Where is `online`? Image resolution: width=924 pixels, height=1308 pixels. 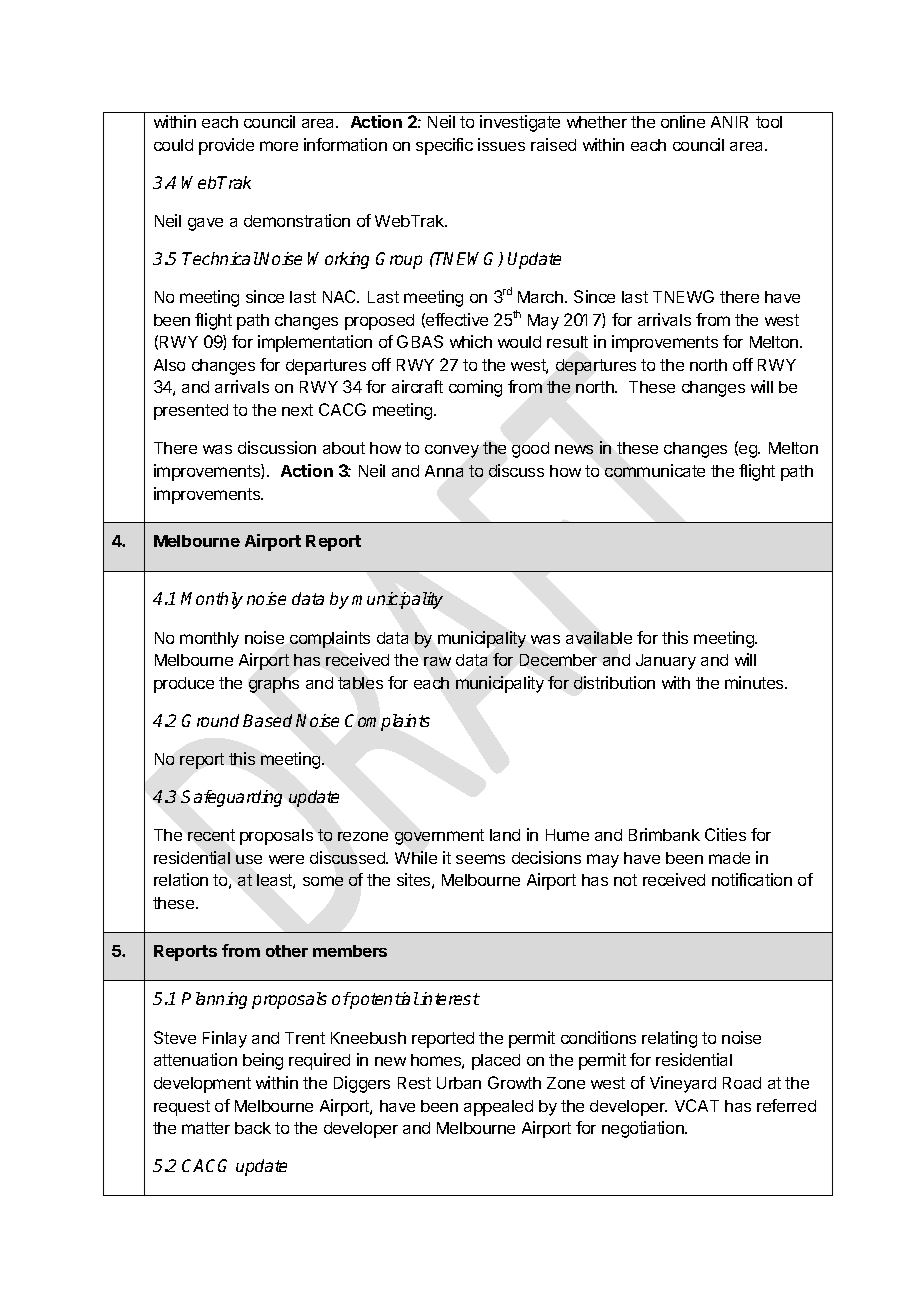 online is located at coordinates (683, 121).
